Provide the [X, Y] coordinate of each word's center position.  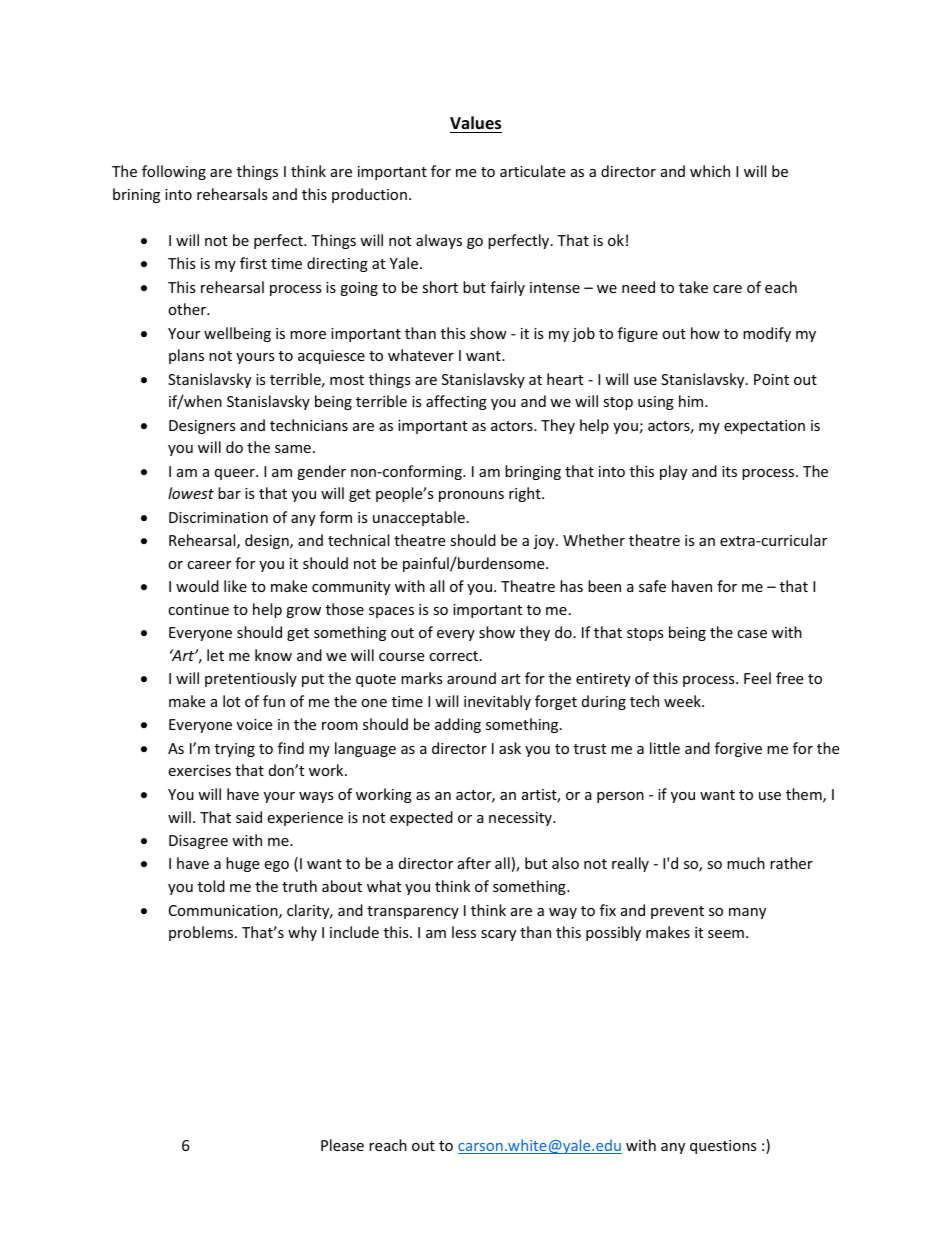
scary [498, 935]
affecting [456, 402]
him [692, 401]
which [710, 171]
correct [455, 656]
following [174, 172]
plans [186, 356]
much [746, 863]
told [211, 886]
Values [476, 124]
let [215, 655]
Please [342, 1145]
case [752, 634]
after [474, 863]
